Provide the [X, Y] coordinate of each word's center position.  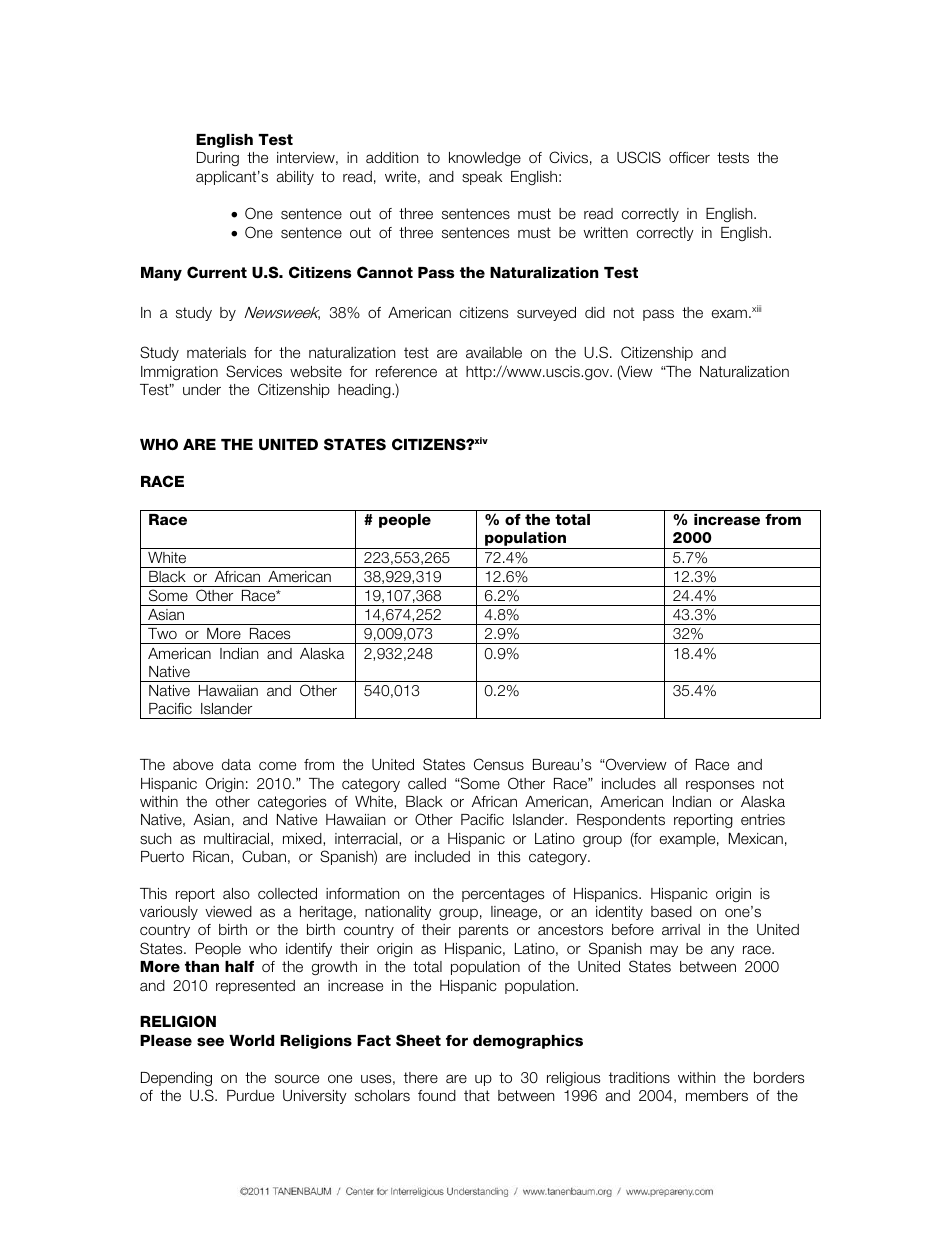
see [210, 1042]
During [218, 159]
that [477, 1096]
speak [482, 178]
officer [689, 157]
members [717, 1096]
